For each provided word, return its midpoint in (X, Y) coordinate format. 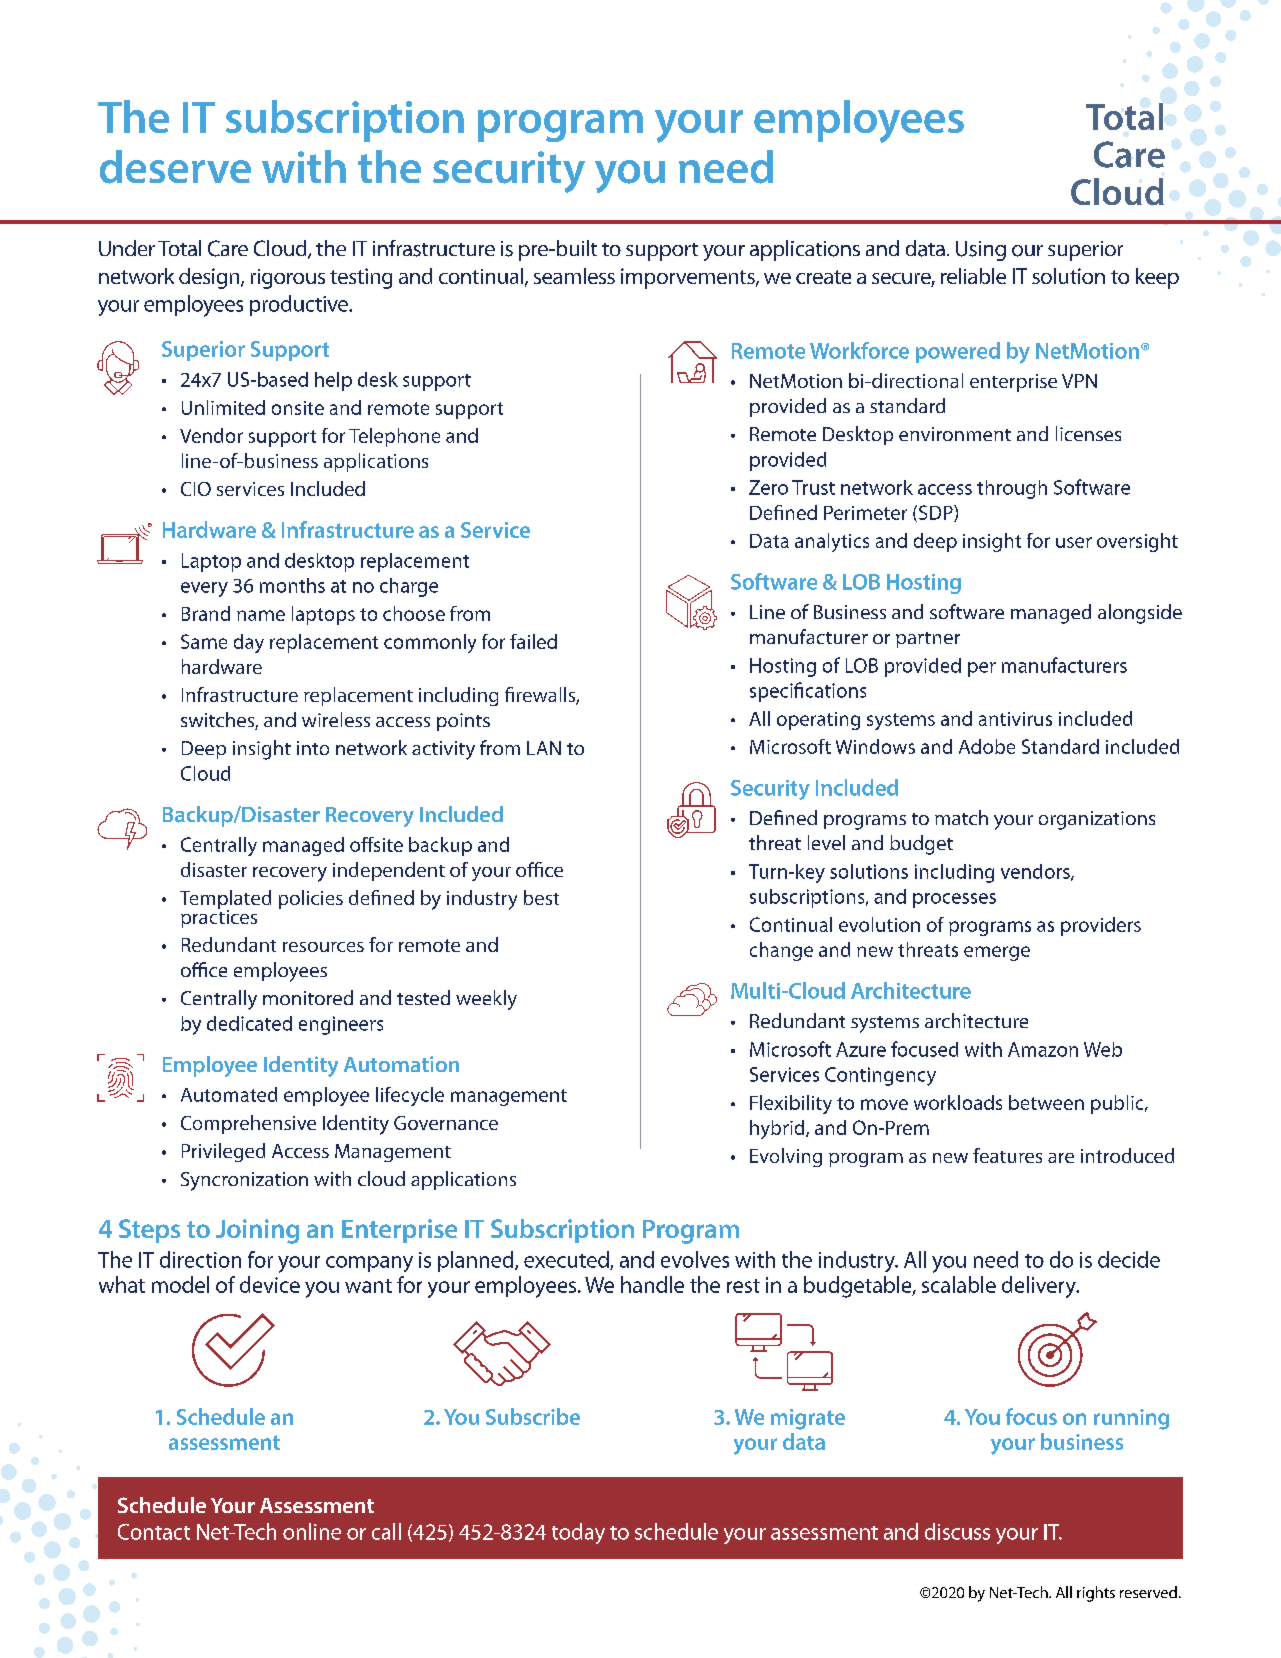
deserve (175, 167)
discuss (957, 1531)
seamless (574, 276)
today (578, 1533)
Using (981, 251)
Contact (154, 1532)
